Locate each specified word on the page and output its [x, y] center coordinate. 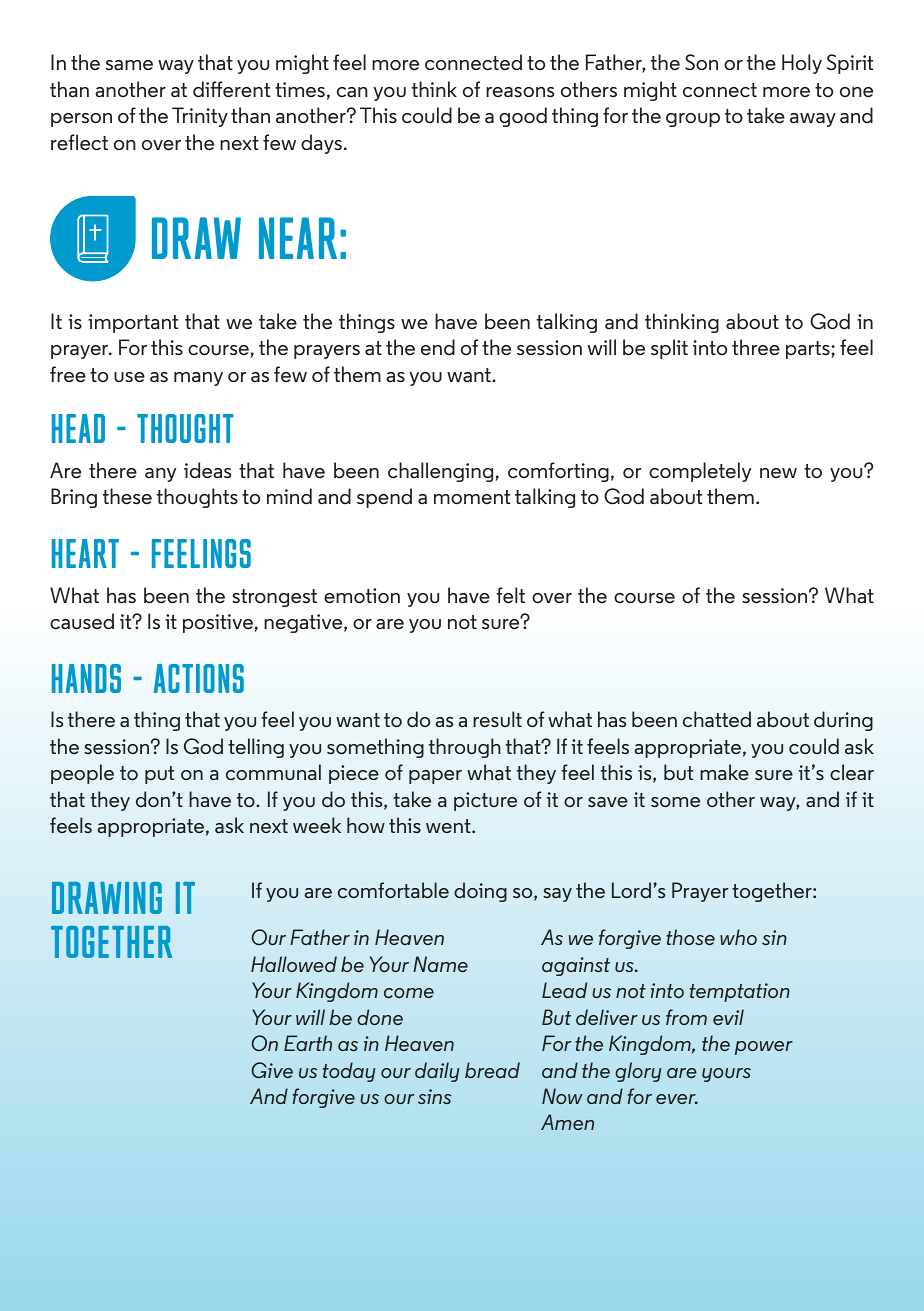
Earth [308, 1043]
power [764, 1048]
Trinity [200, 117]
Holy [802, 64]
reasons [520, 92]
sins [434, 1096]
